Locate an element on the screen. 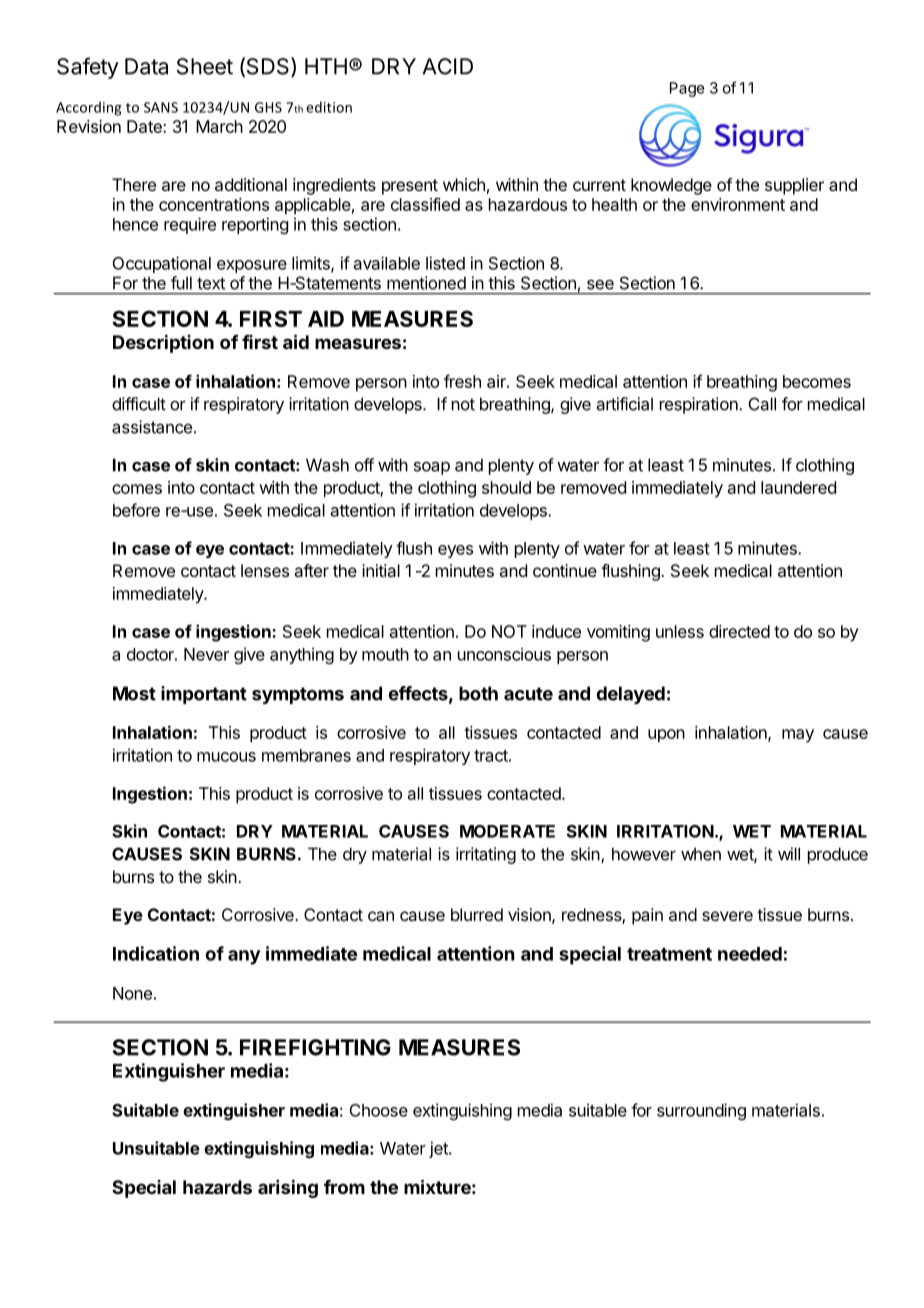 The height and width of the screenshot is (1308, 924). blurred is located at coordinates (477, 914).
